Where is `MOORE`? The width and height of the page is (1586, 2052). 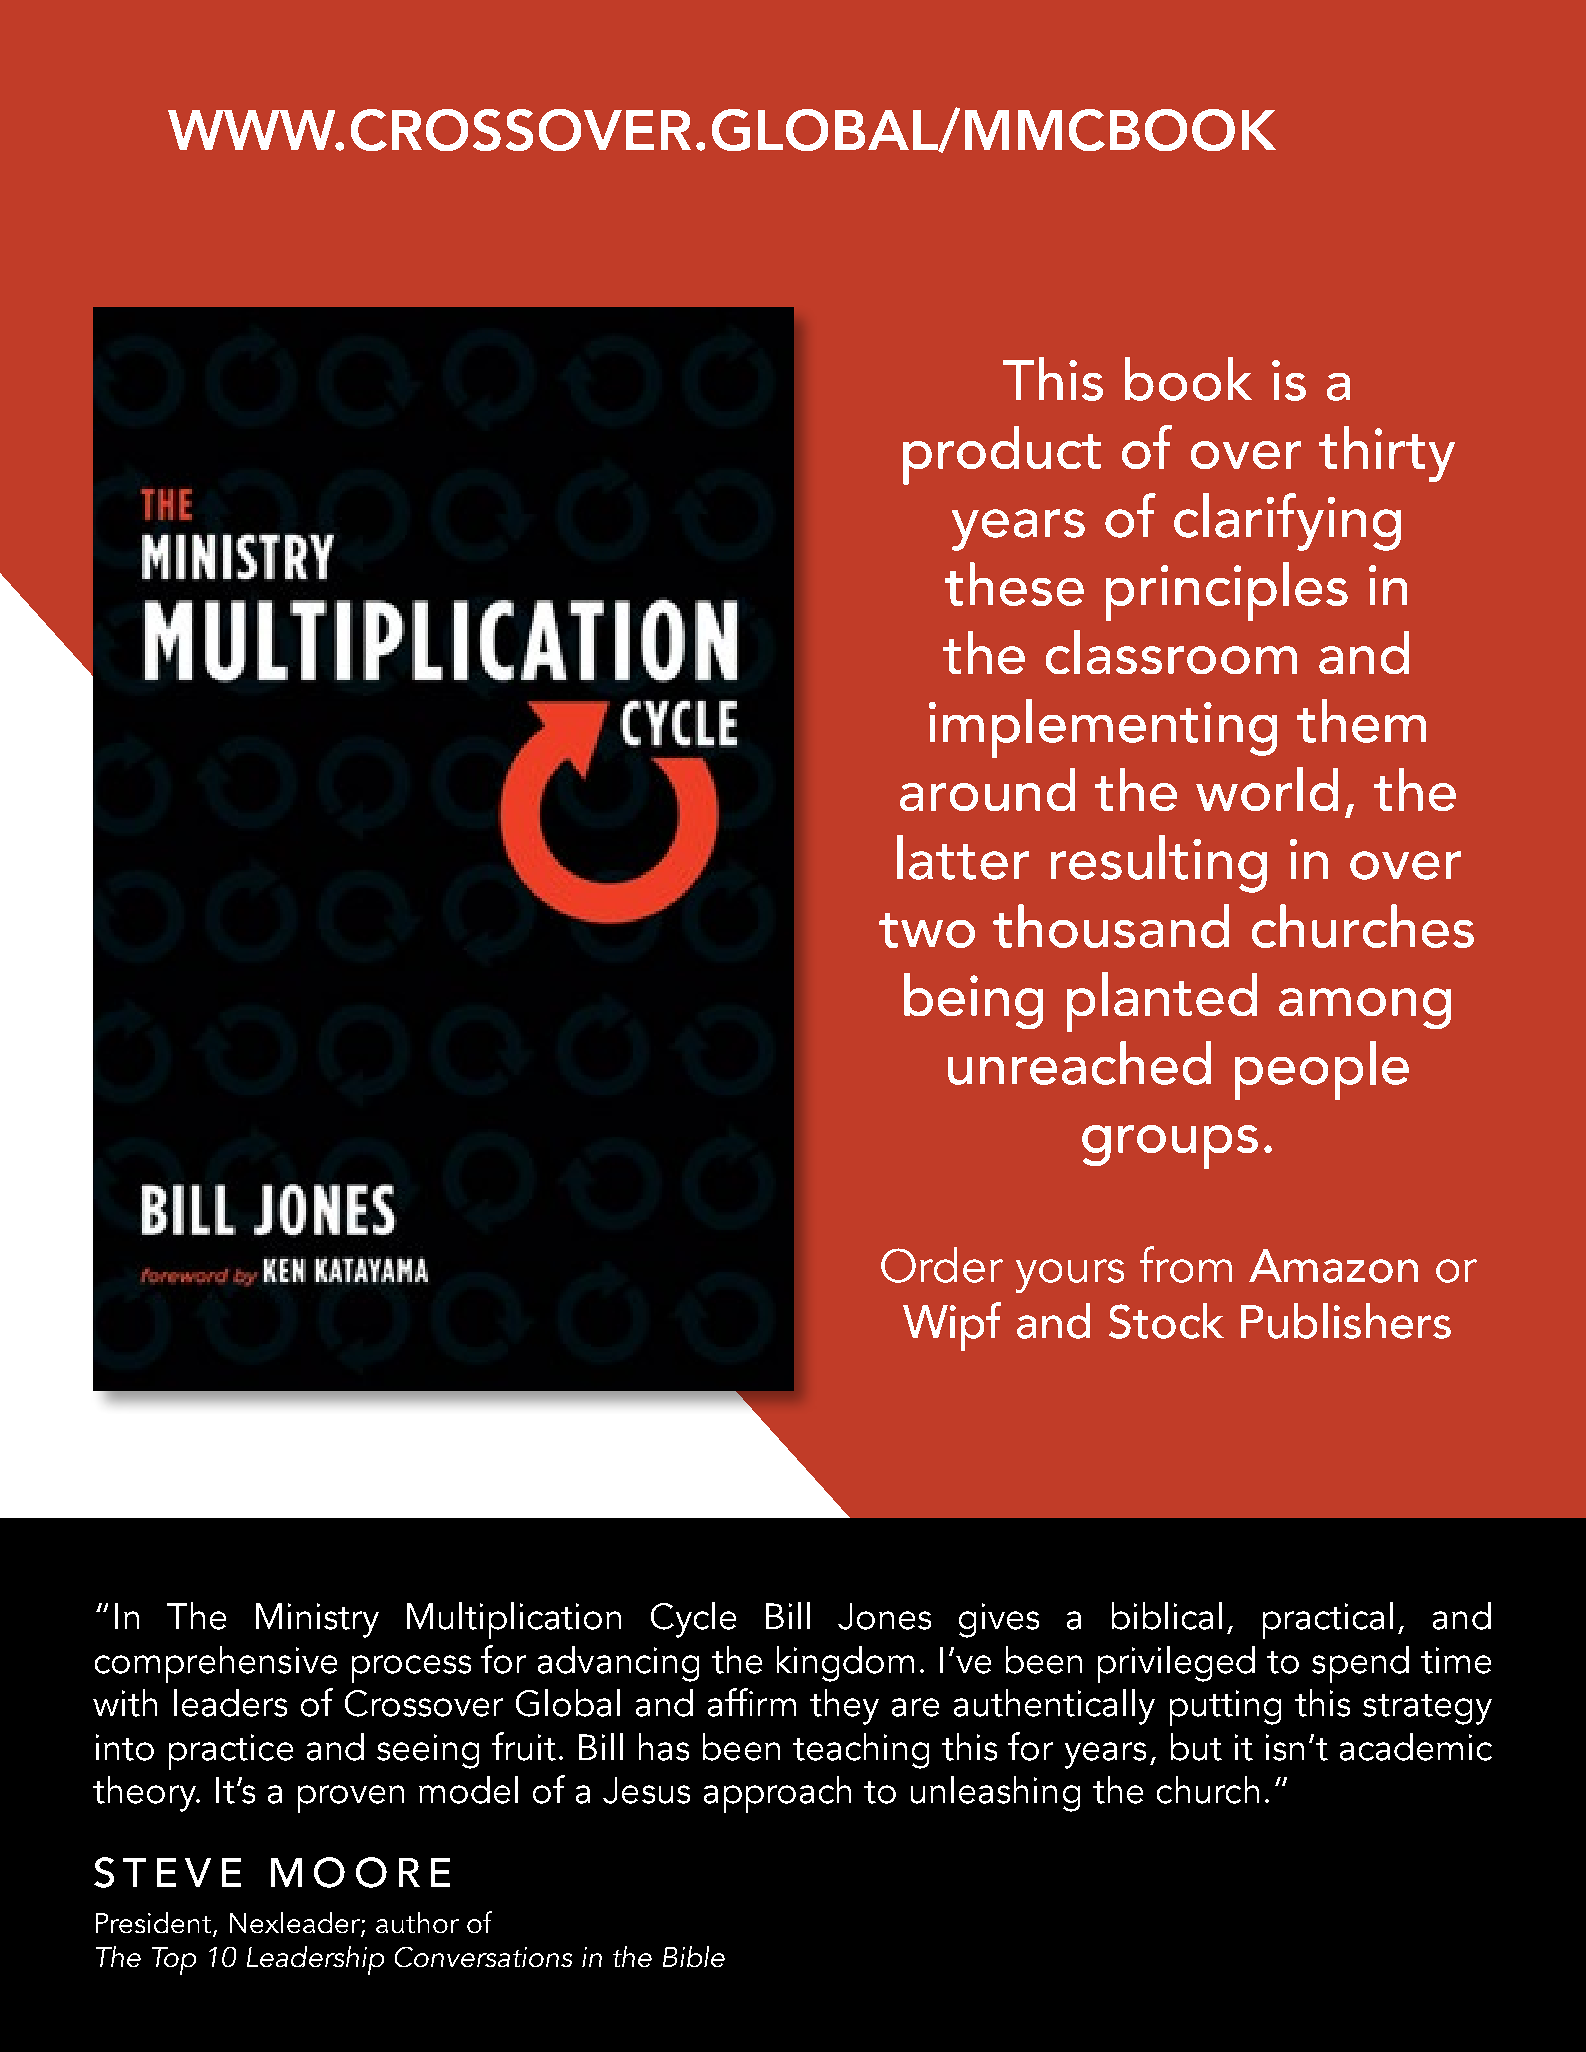
MOORE is located at coordinates (360, 1872).
